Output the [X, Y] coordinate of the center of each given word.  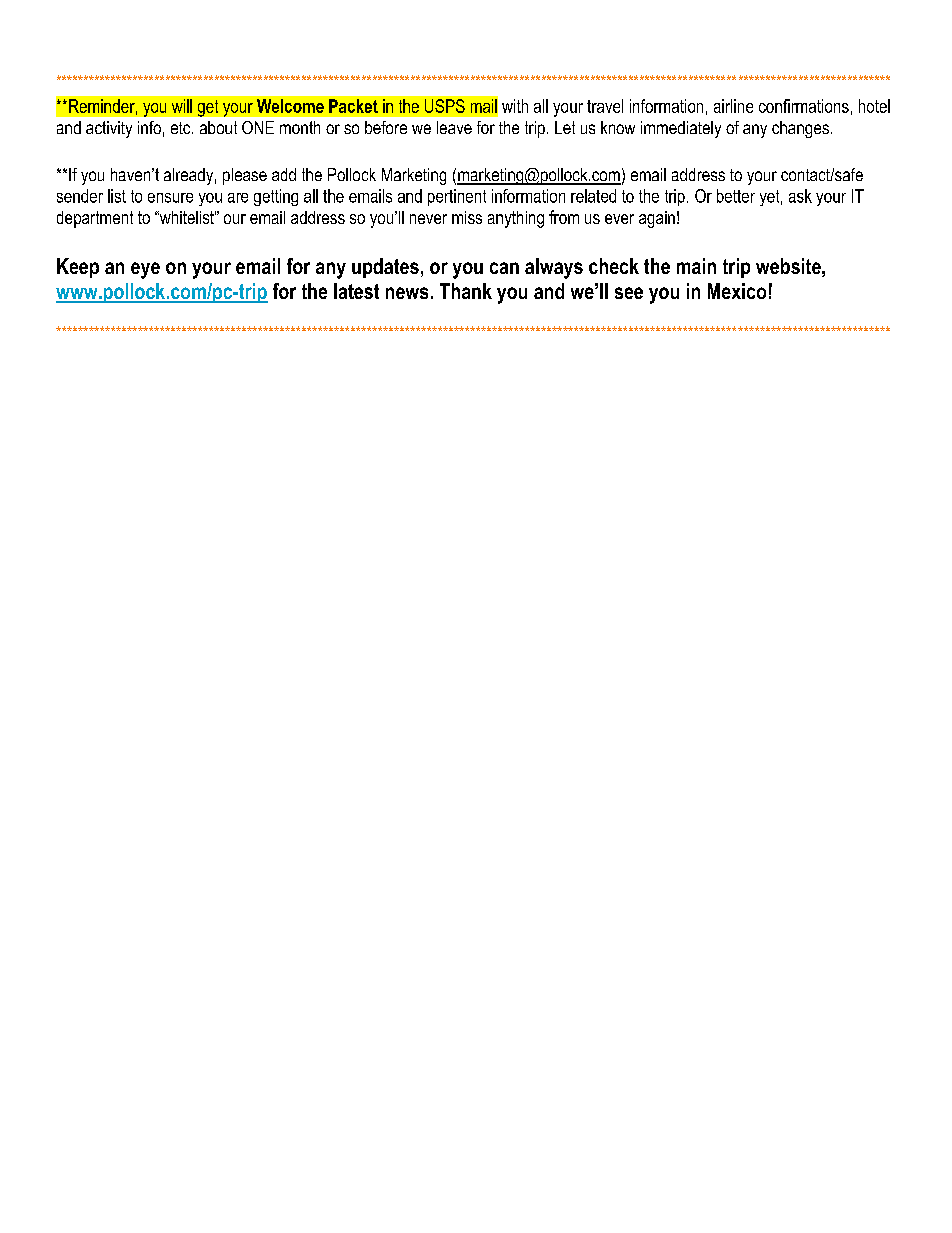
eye [145, 270]
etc [182, 128]
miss [467, 217]
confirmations [804, 106]
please [245, 176]
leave [454, 127]
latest [356, 291]
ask [800, 196]
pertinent [457, 197]
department [95, 219]
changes [800, 129]
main [696, 266]
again [657, 219]
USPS [445, 106]
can [504, 268]
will [182, 106]
